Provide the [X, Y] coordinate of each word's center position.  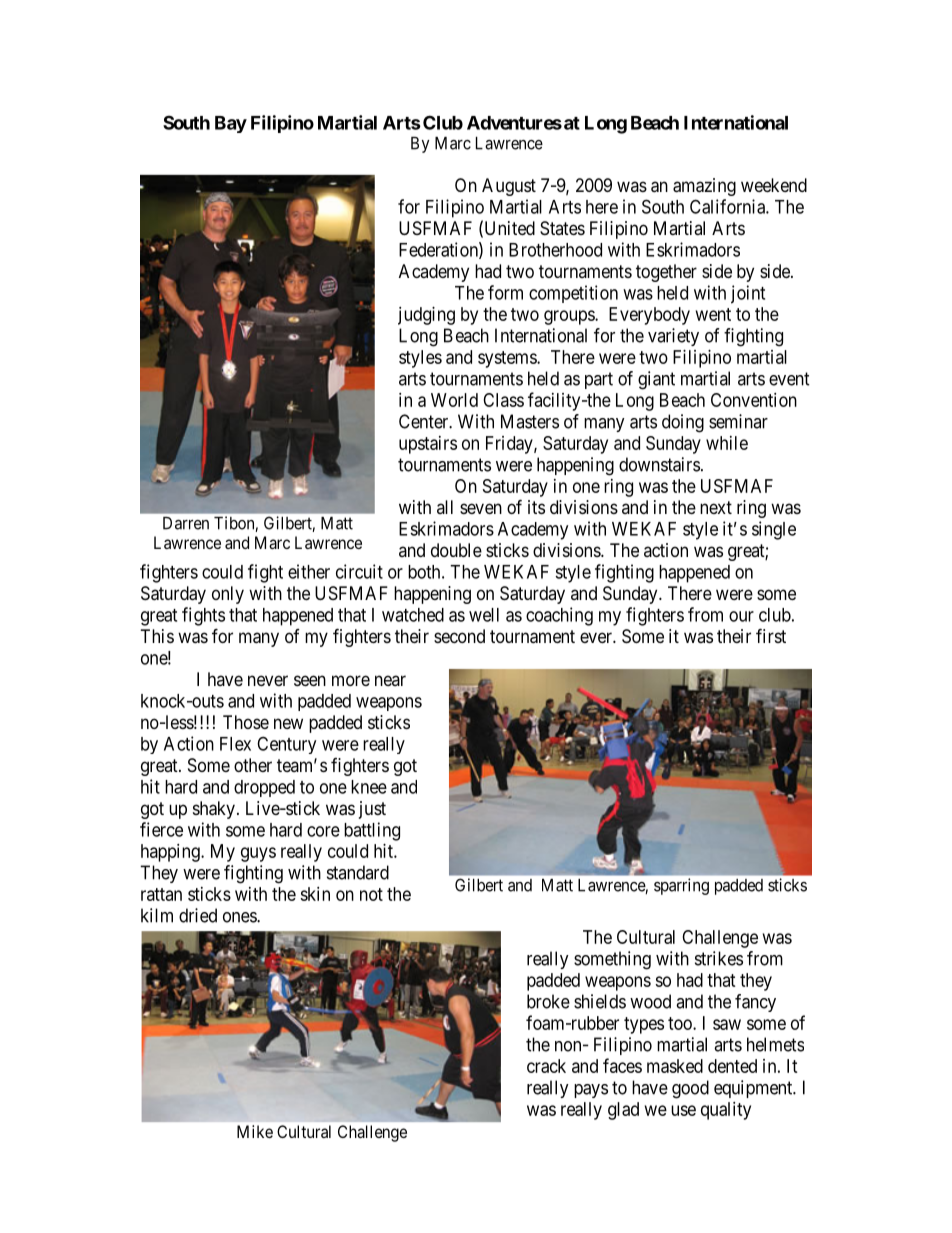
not [371, 894]
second [459, 636]
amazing [704, 187]
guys [258, 854]
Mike [255, 1131]
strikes [719, 958]
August [509, 187]
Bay [231, 124]
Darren [186, 523]
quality [726, 1111]
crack [546, 1066]
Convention [754, 400]
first [771, 635]
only [228, 595]
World [454, 400]
